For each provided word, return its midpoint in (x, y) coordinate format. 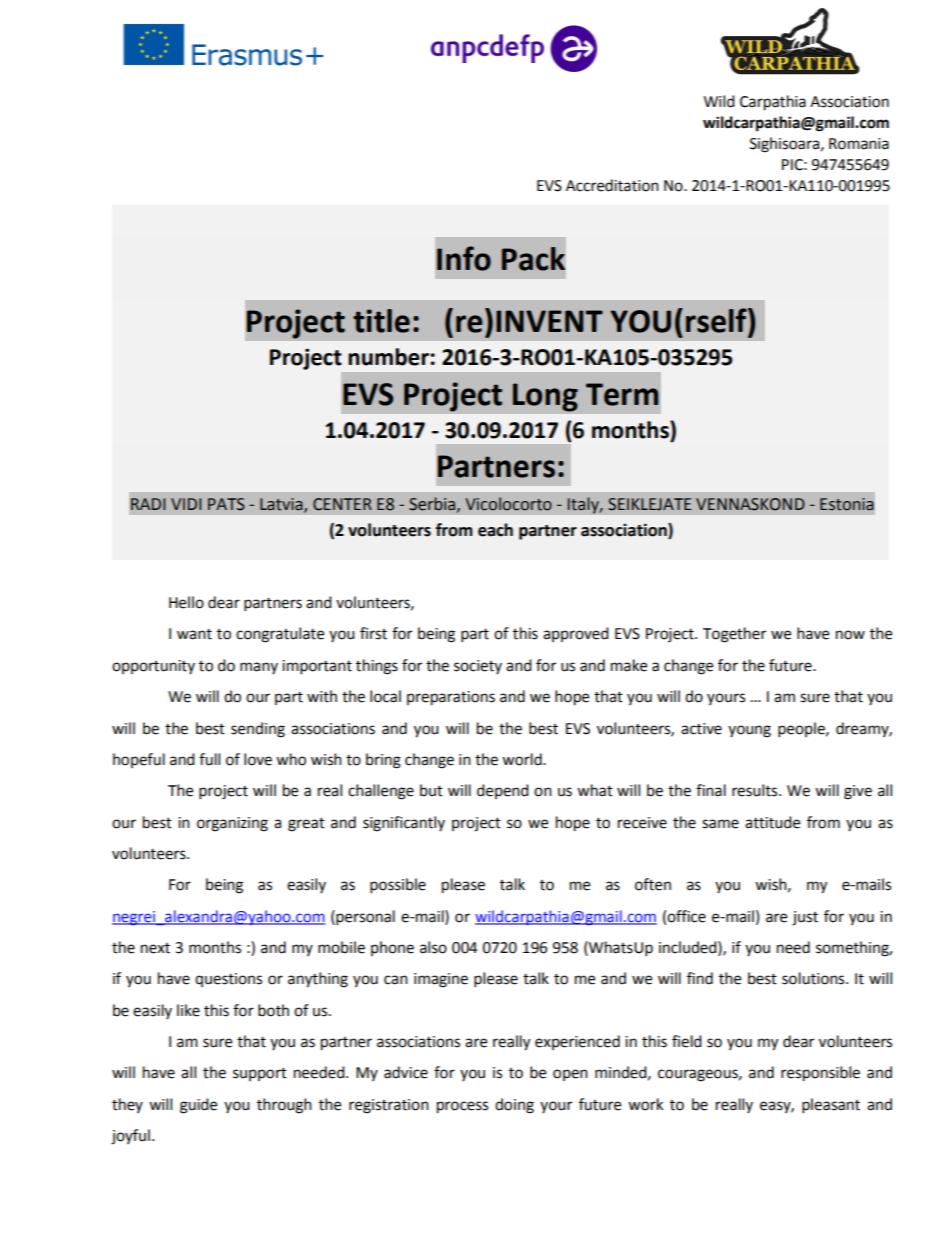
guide (198, 1106)
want (194, 634)
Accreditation (612, 185)
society (478, 667)
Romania (859, 144)
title (381, 321)
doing (514, 1106)
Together (734, 635)
